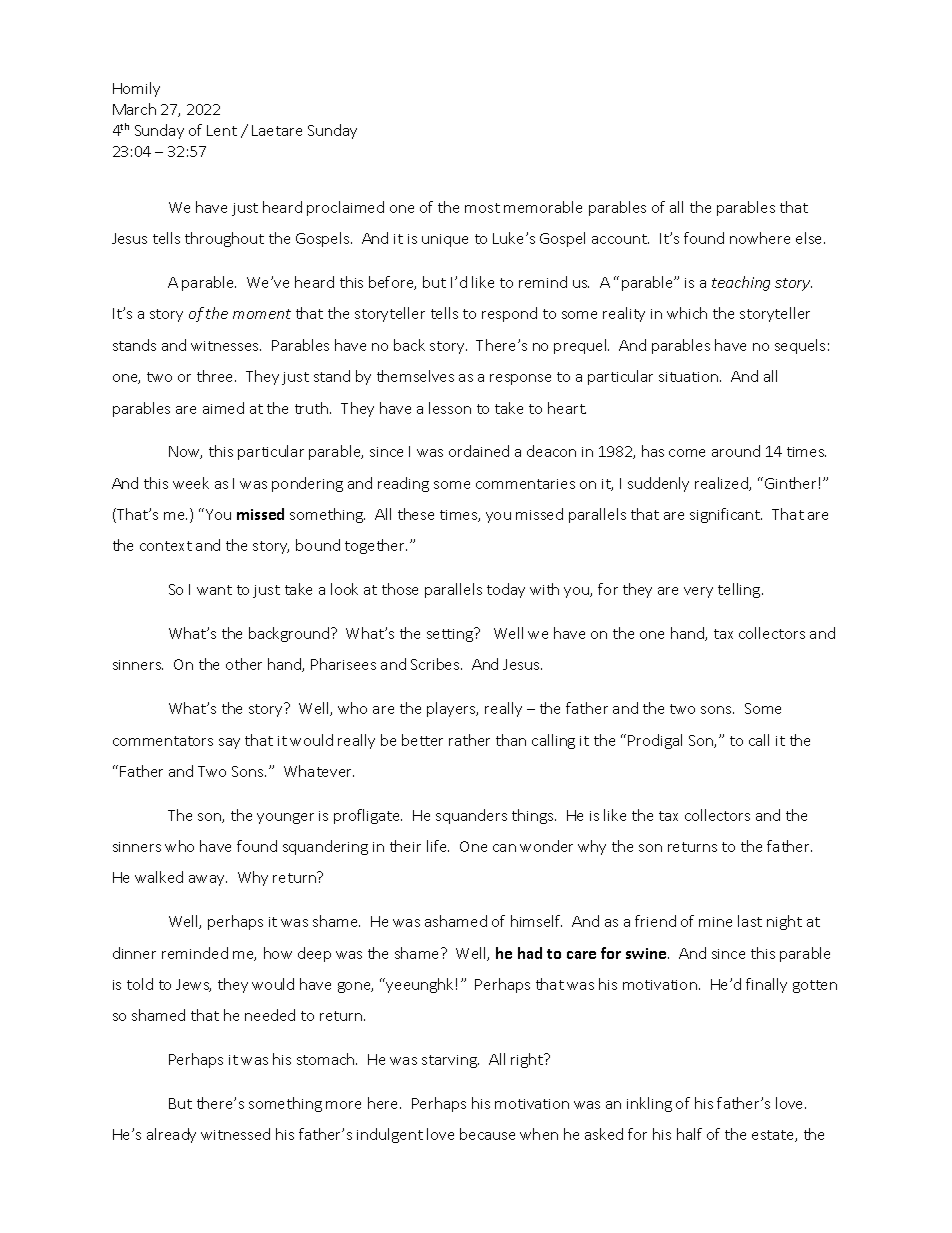  I want to click on because, so click(487, 1134).
